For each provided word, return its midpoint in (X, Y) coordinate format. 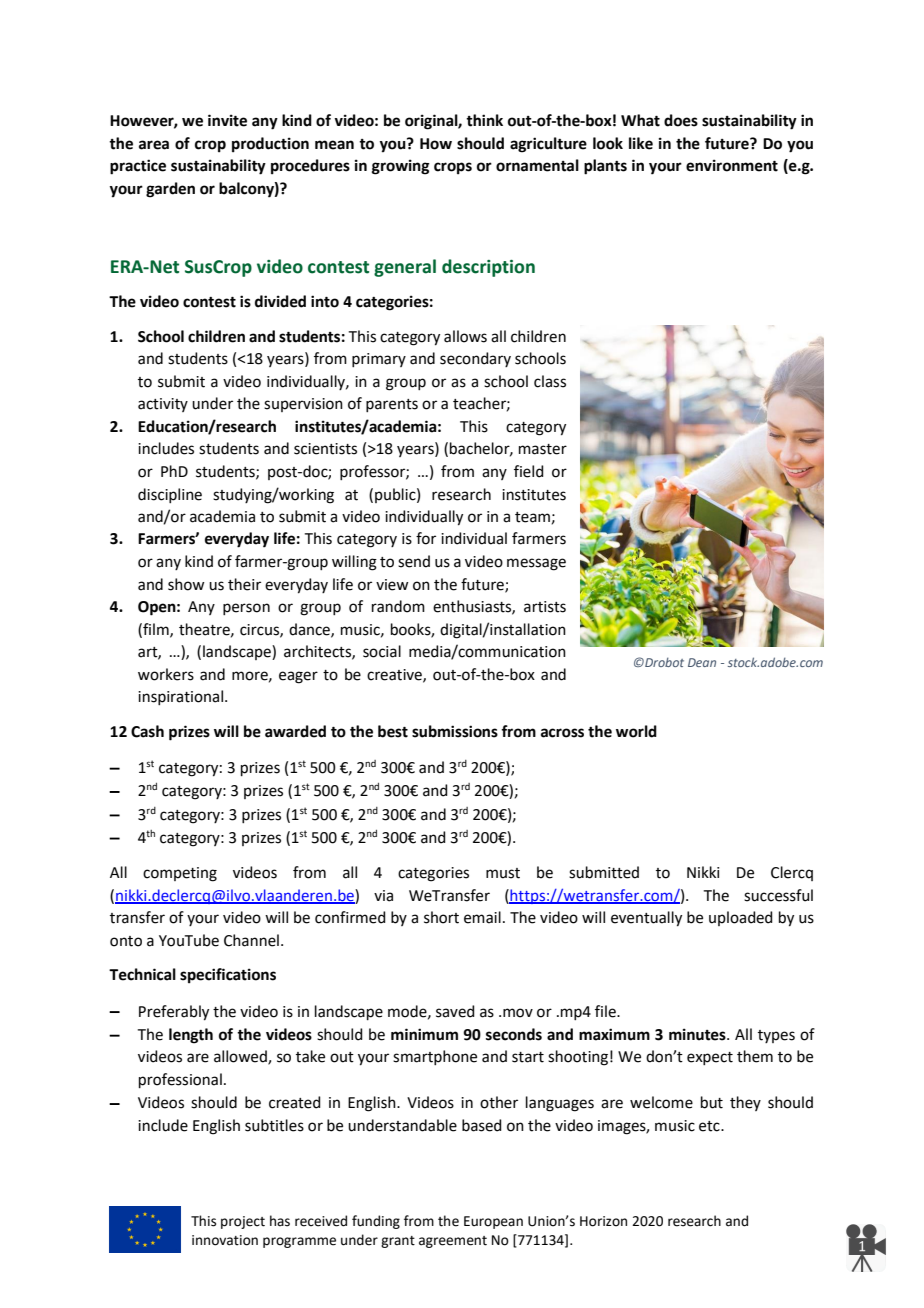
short (441, 917)
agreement (453, 1242)
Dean (702, 662)
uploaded (741, 918)
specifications (228, 976)
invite (227, 120)
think (484, 120)
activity (163, 405)
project (243, 1222)
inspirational (180, 697)
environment (732, 165)
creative (395, 675)
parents (392, 405)
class (550, 381)
